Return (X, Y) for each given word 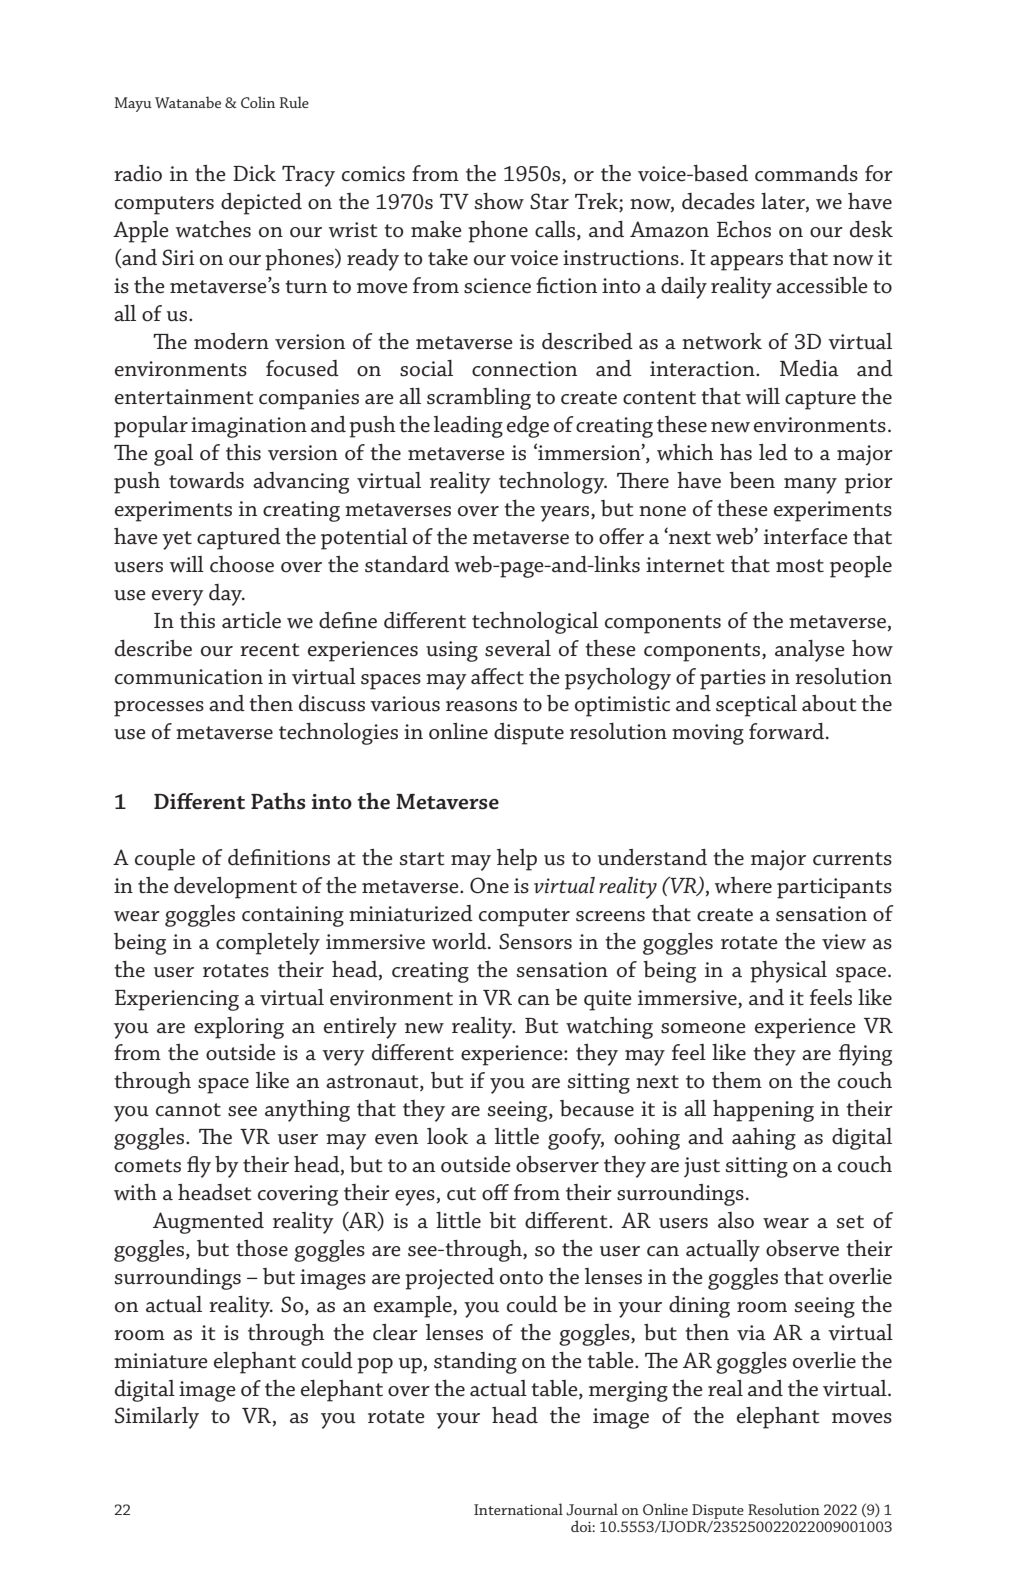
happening (763, 1111)
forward (788, 731)
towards (206, 480)
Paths (278, 801)
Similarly (157, 1418)
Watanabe (188, 102)
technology (553, 483)
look (447, 1136)
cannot (188, 1110)
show (499, 201)
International (518, 1509)
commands (806, 173)
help (517, 860)
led (773, 452)
